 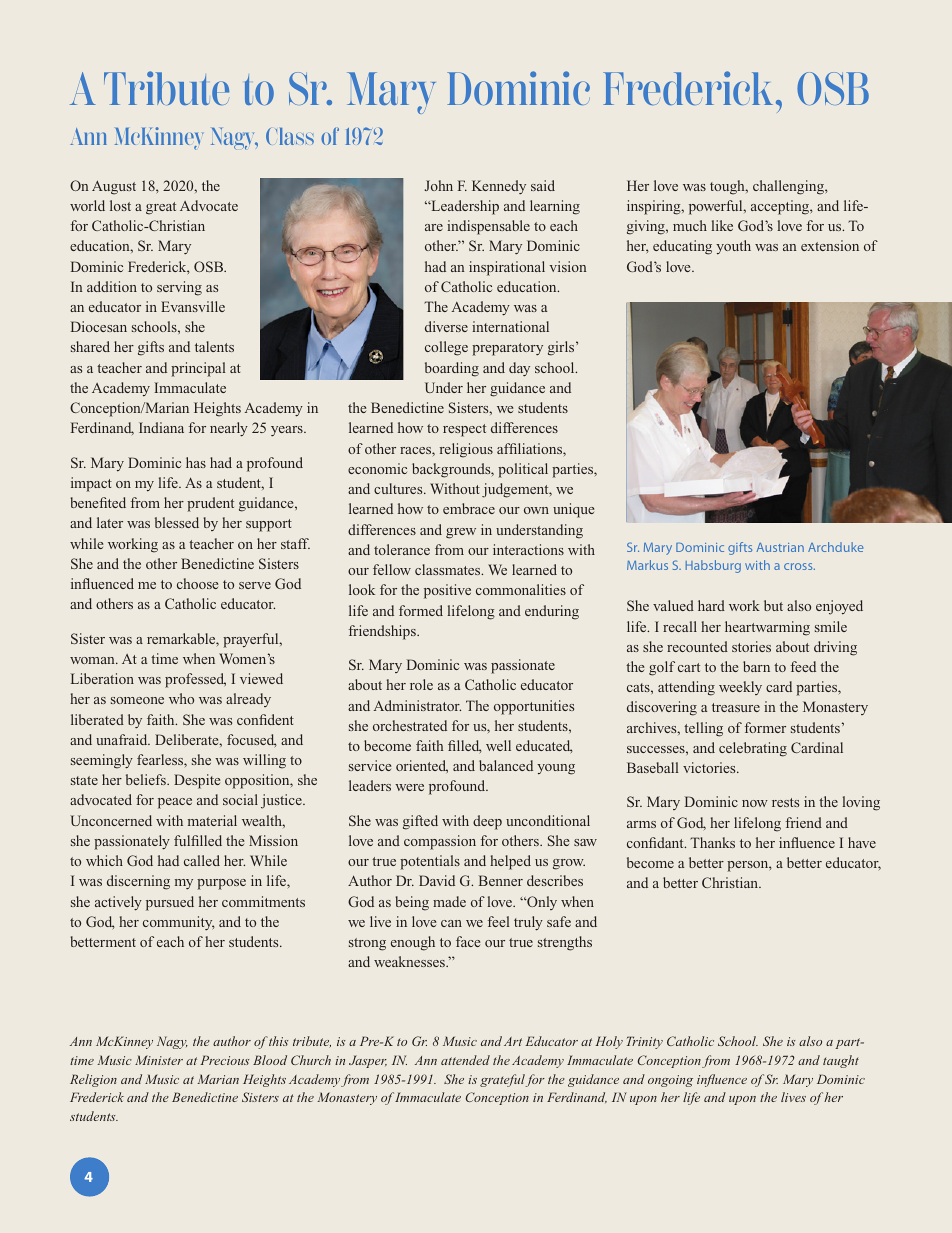 I want to click on celebrating, so click(x=753, y=749).
